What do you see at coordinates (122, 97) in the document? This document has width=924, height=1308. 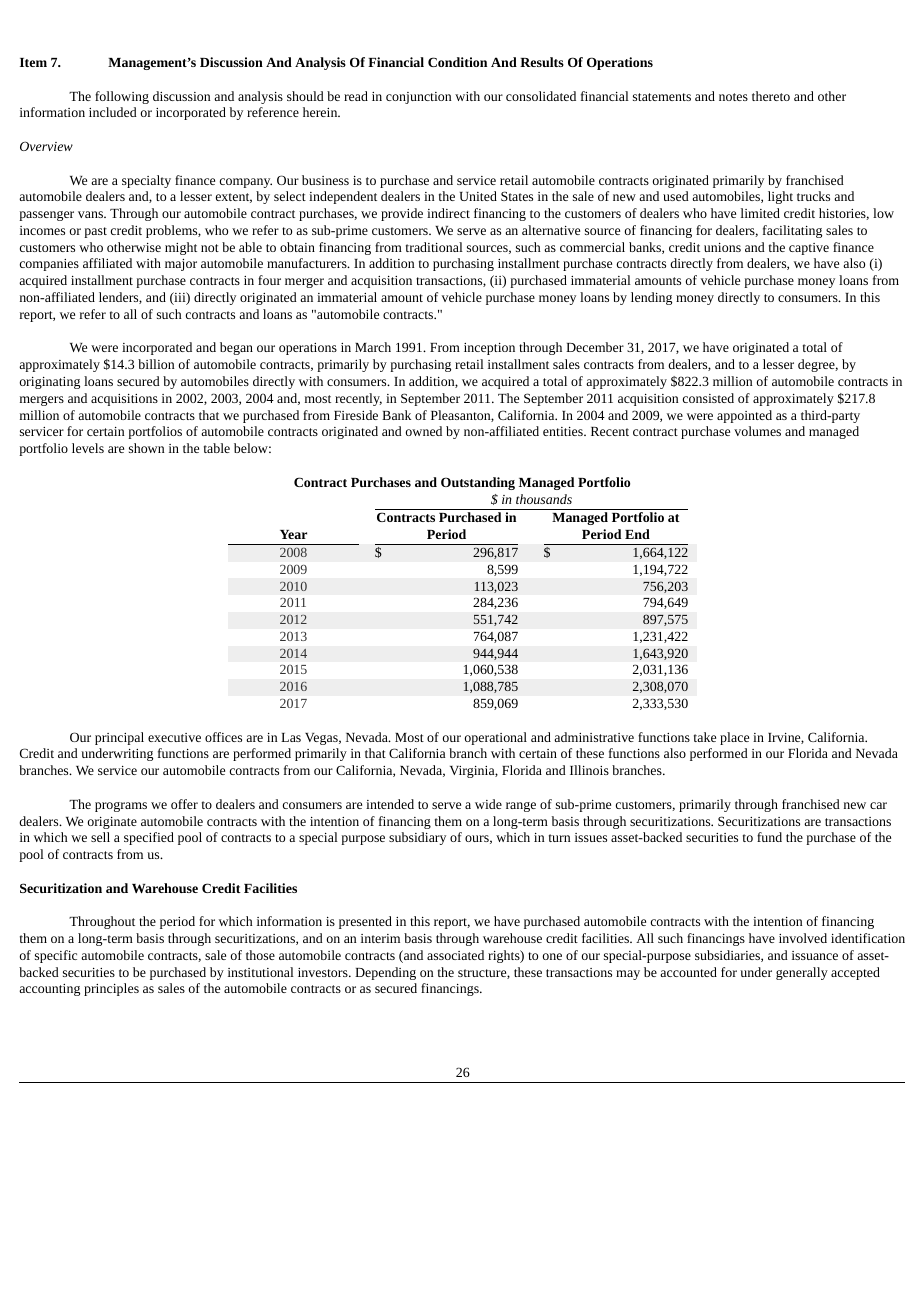 I see `following` at bounding box center [122, 97].
